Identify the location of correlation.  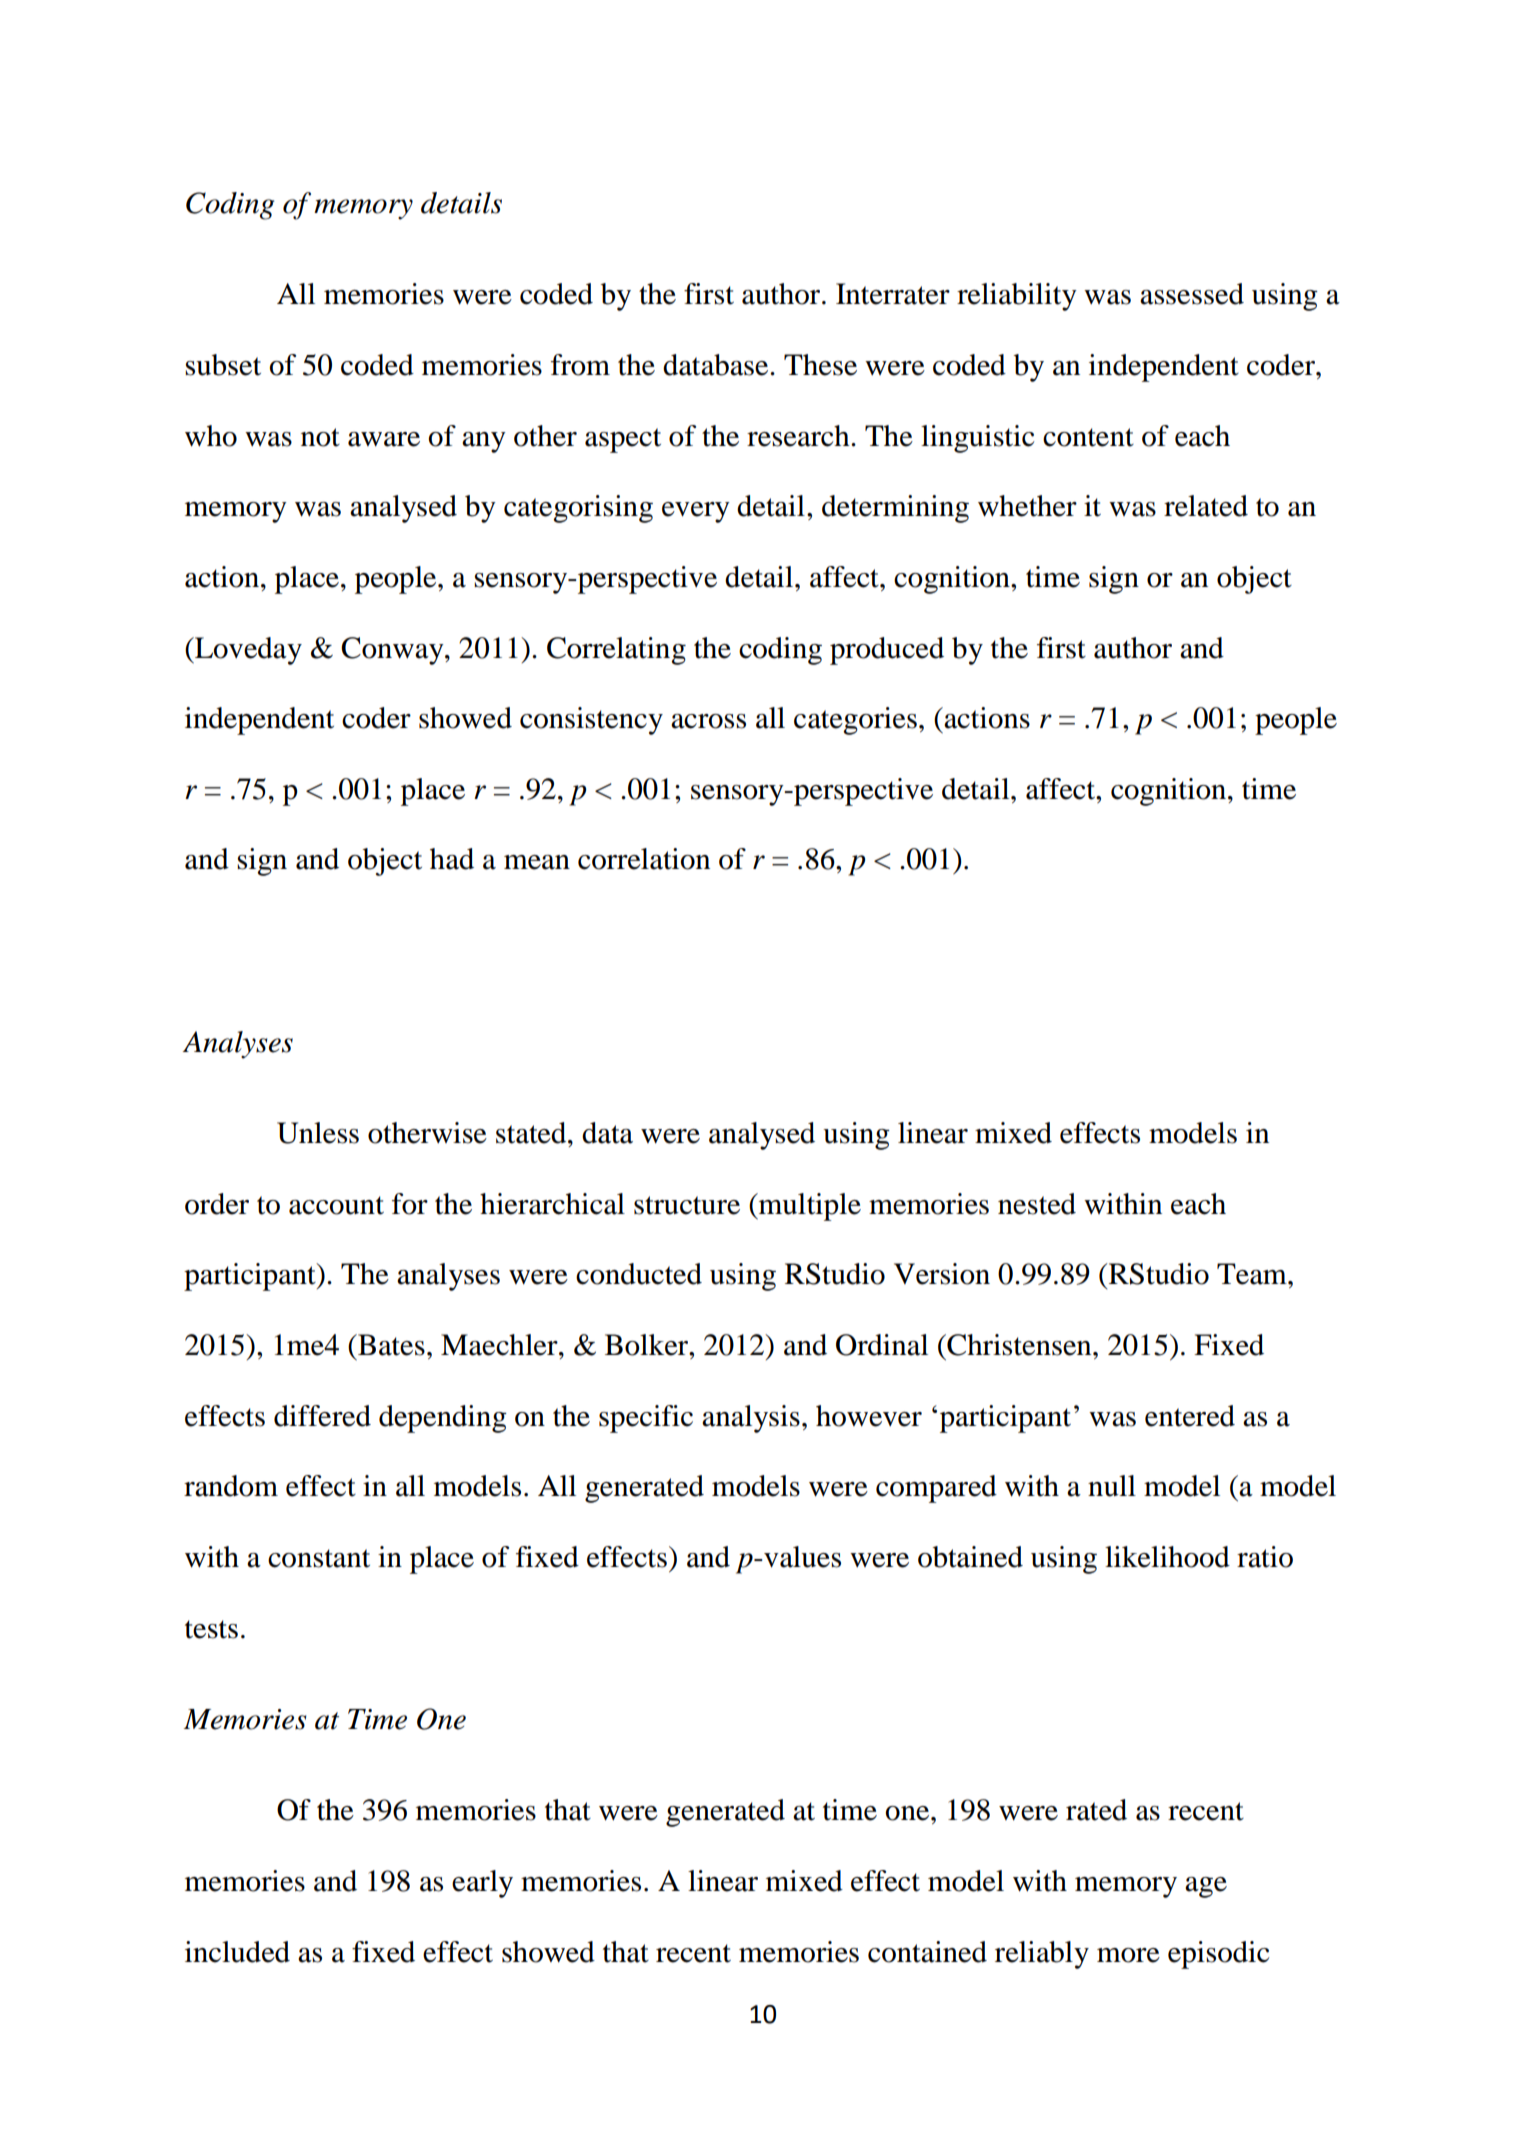
(644, 859).
